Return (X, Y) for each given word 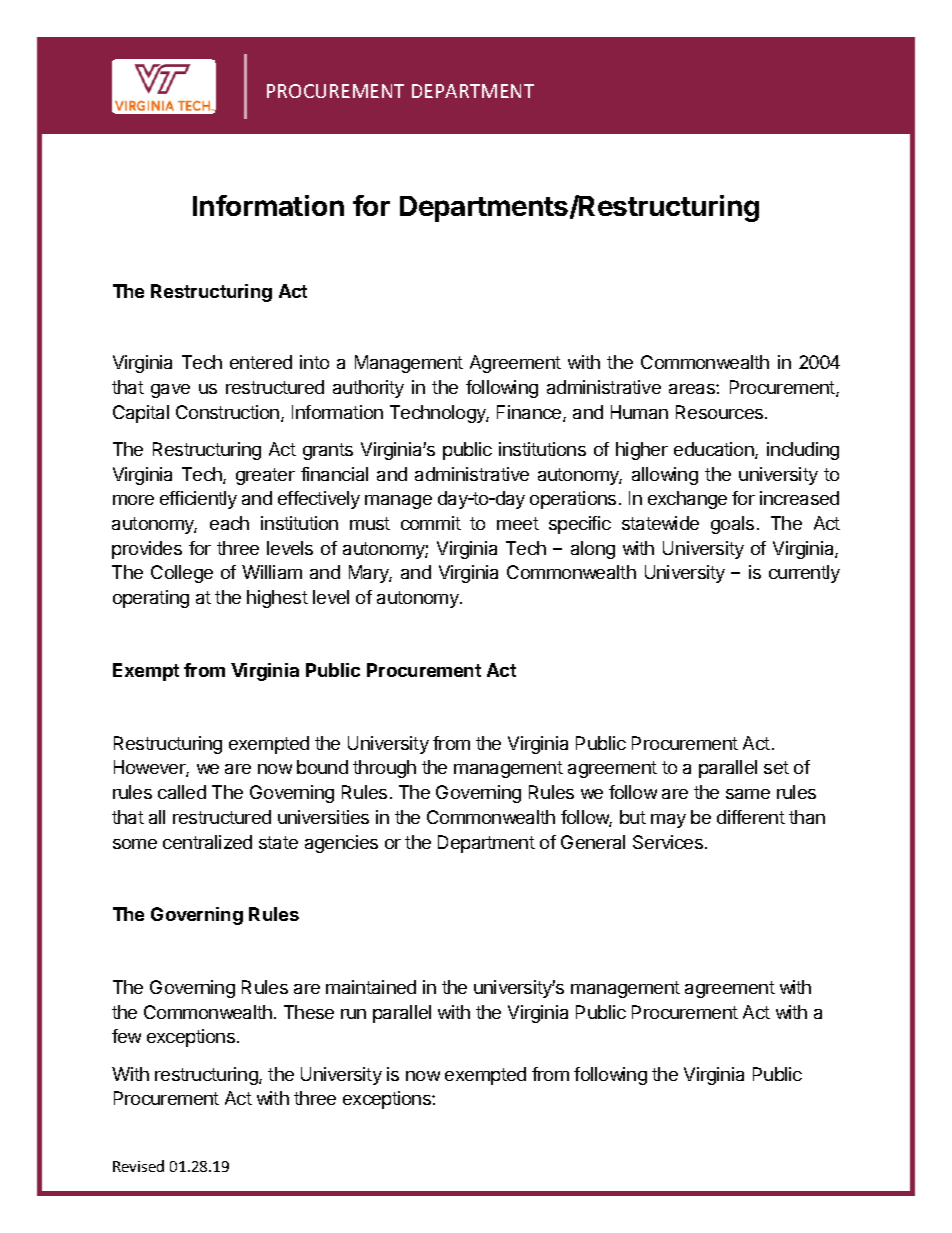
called (182, 792)
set (776, 767)
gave (170, 391)
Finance (530, 413)
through (384, 769)
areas (693, 389)
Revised (138, 1166)
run (353, 1014)
